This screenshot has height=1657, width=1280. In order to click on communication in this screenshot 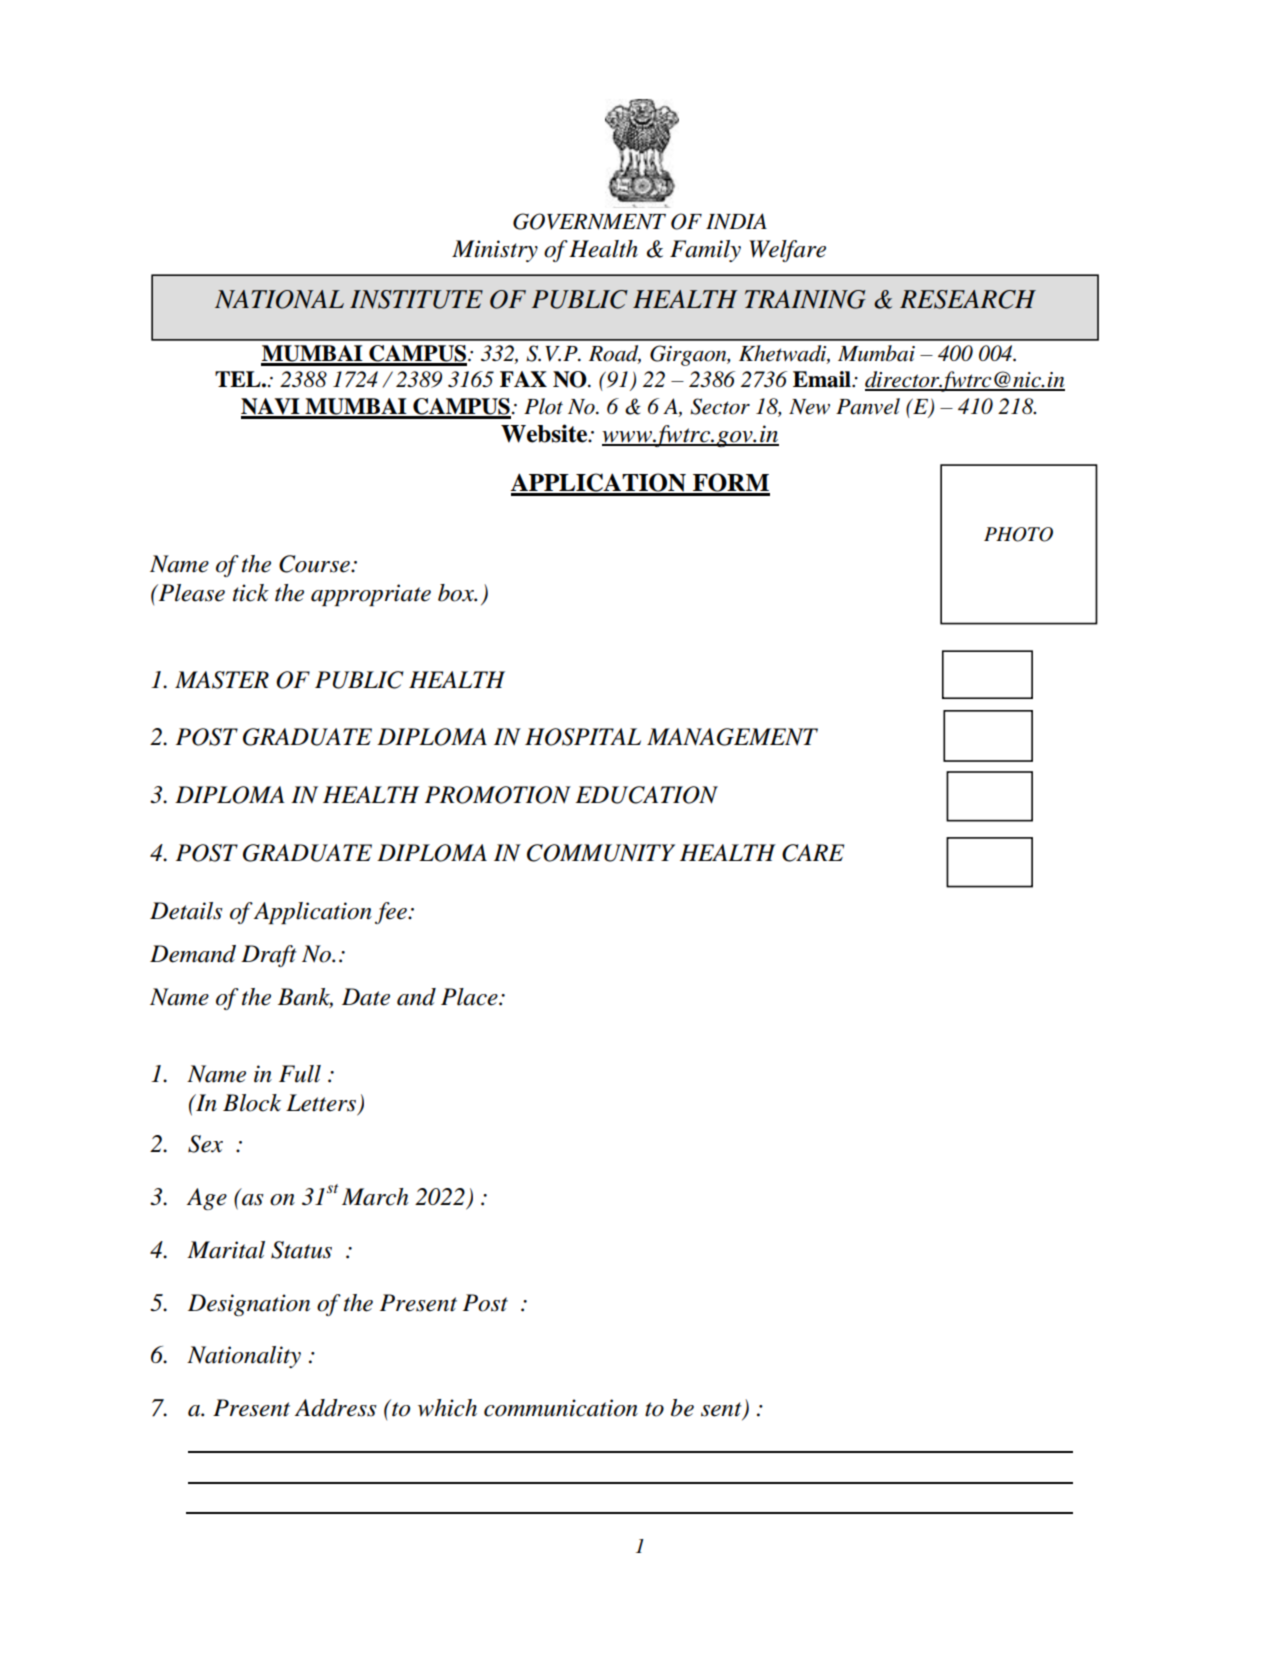, I will do `click(561, 1408)`.
